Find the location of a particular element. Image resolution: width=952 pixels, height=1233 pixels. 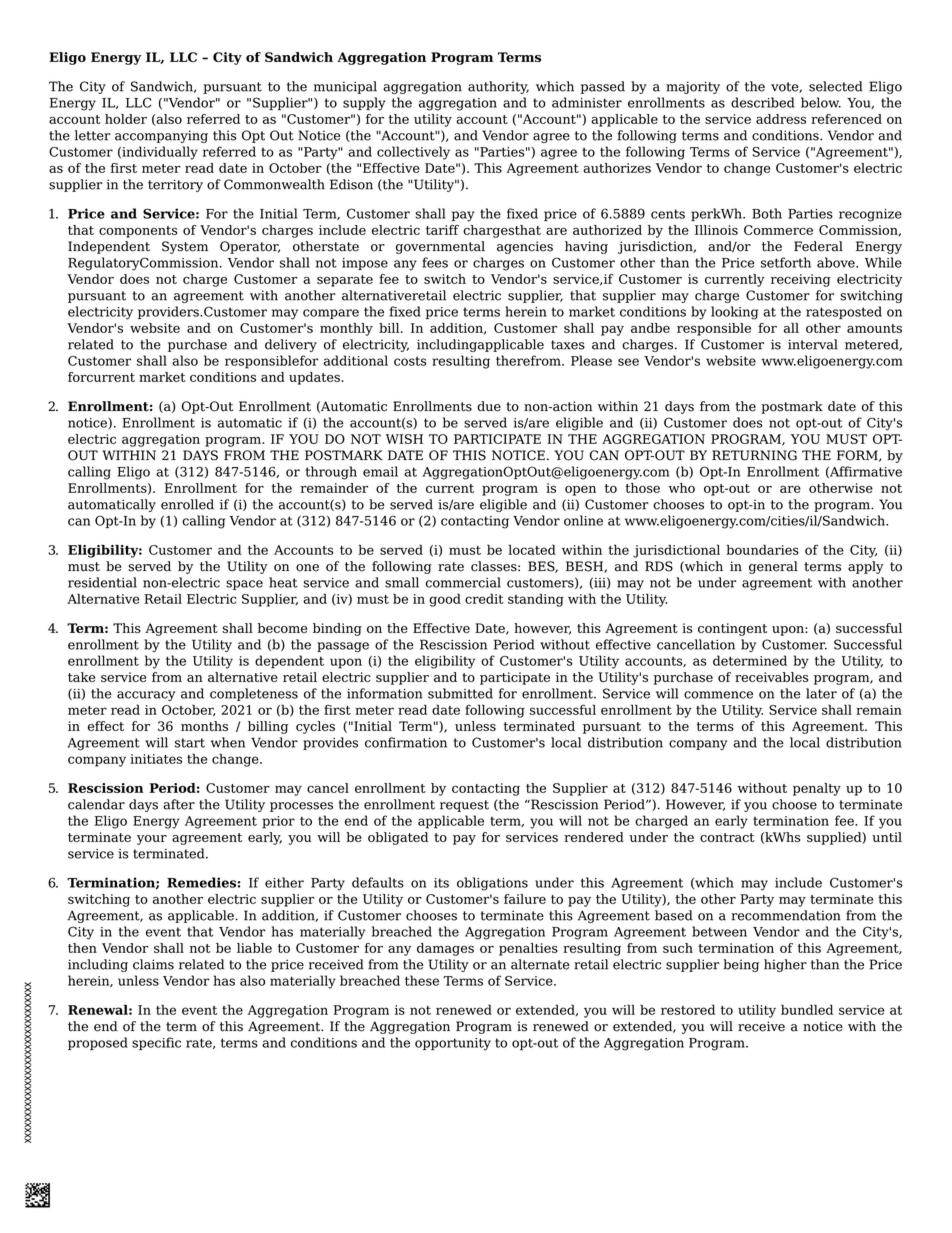

opportunity is located at coordinates (453, 1044).
